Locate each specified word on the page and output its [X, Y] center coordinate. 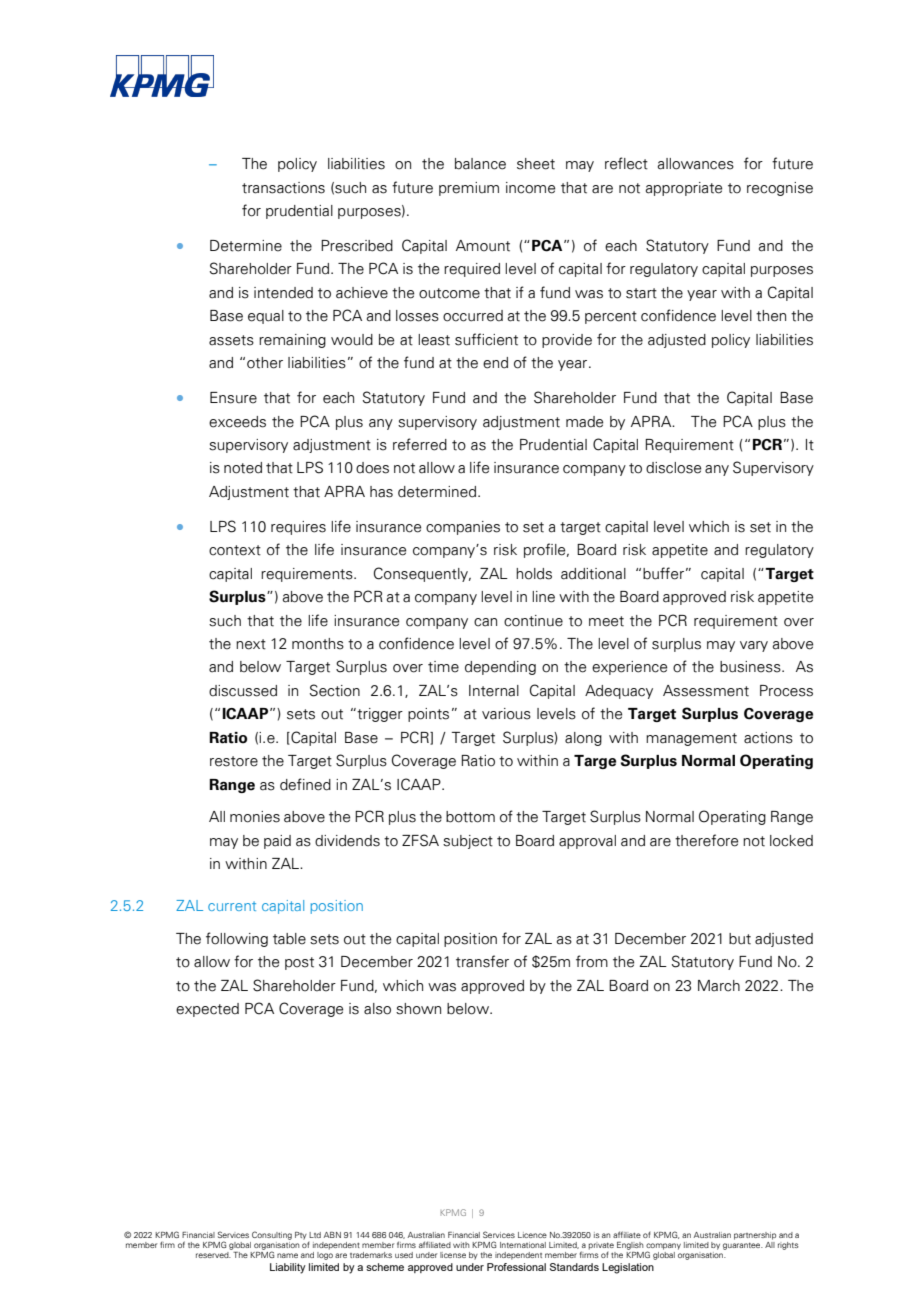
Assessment [706, 691]
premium [469, 189]
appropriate [683, 189]
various [506, 714]
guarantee [743, 1246]
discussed [243, 691]
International [523, 1245]
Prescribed [357, 246]
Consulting [272, 1235]
